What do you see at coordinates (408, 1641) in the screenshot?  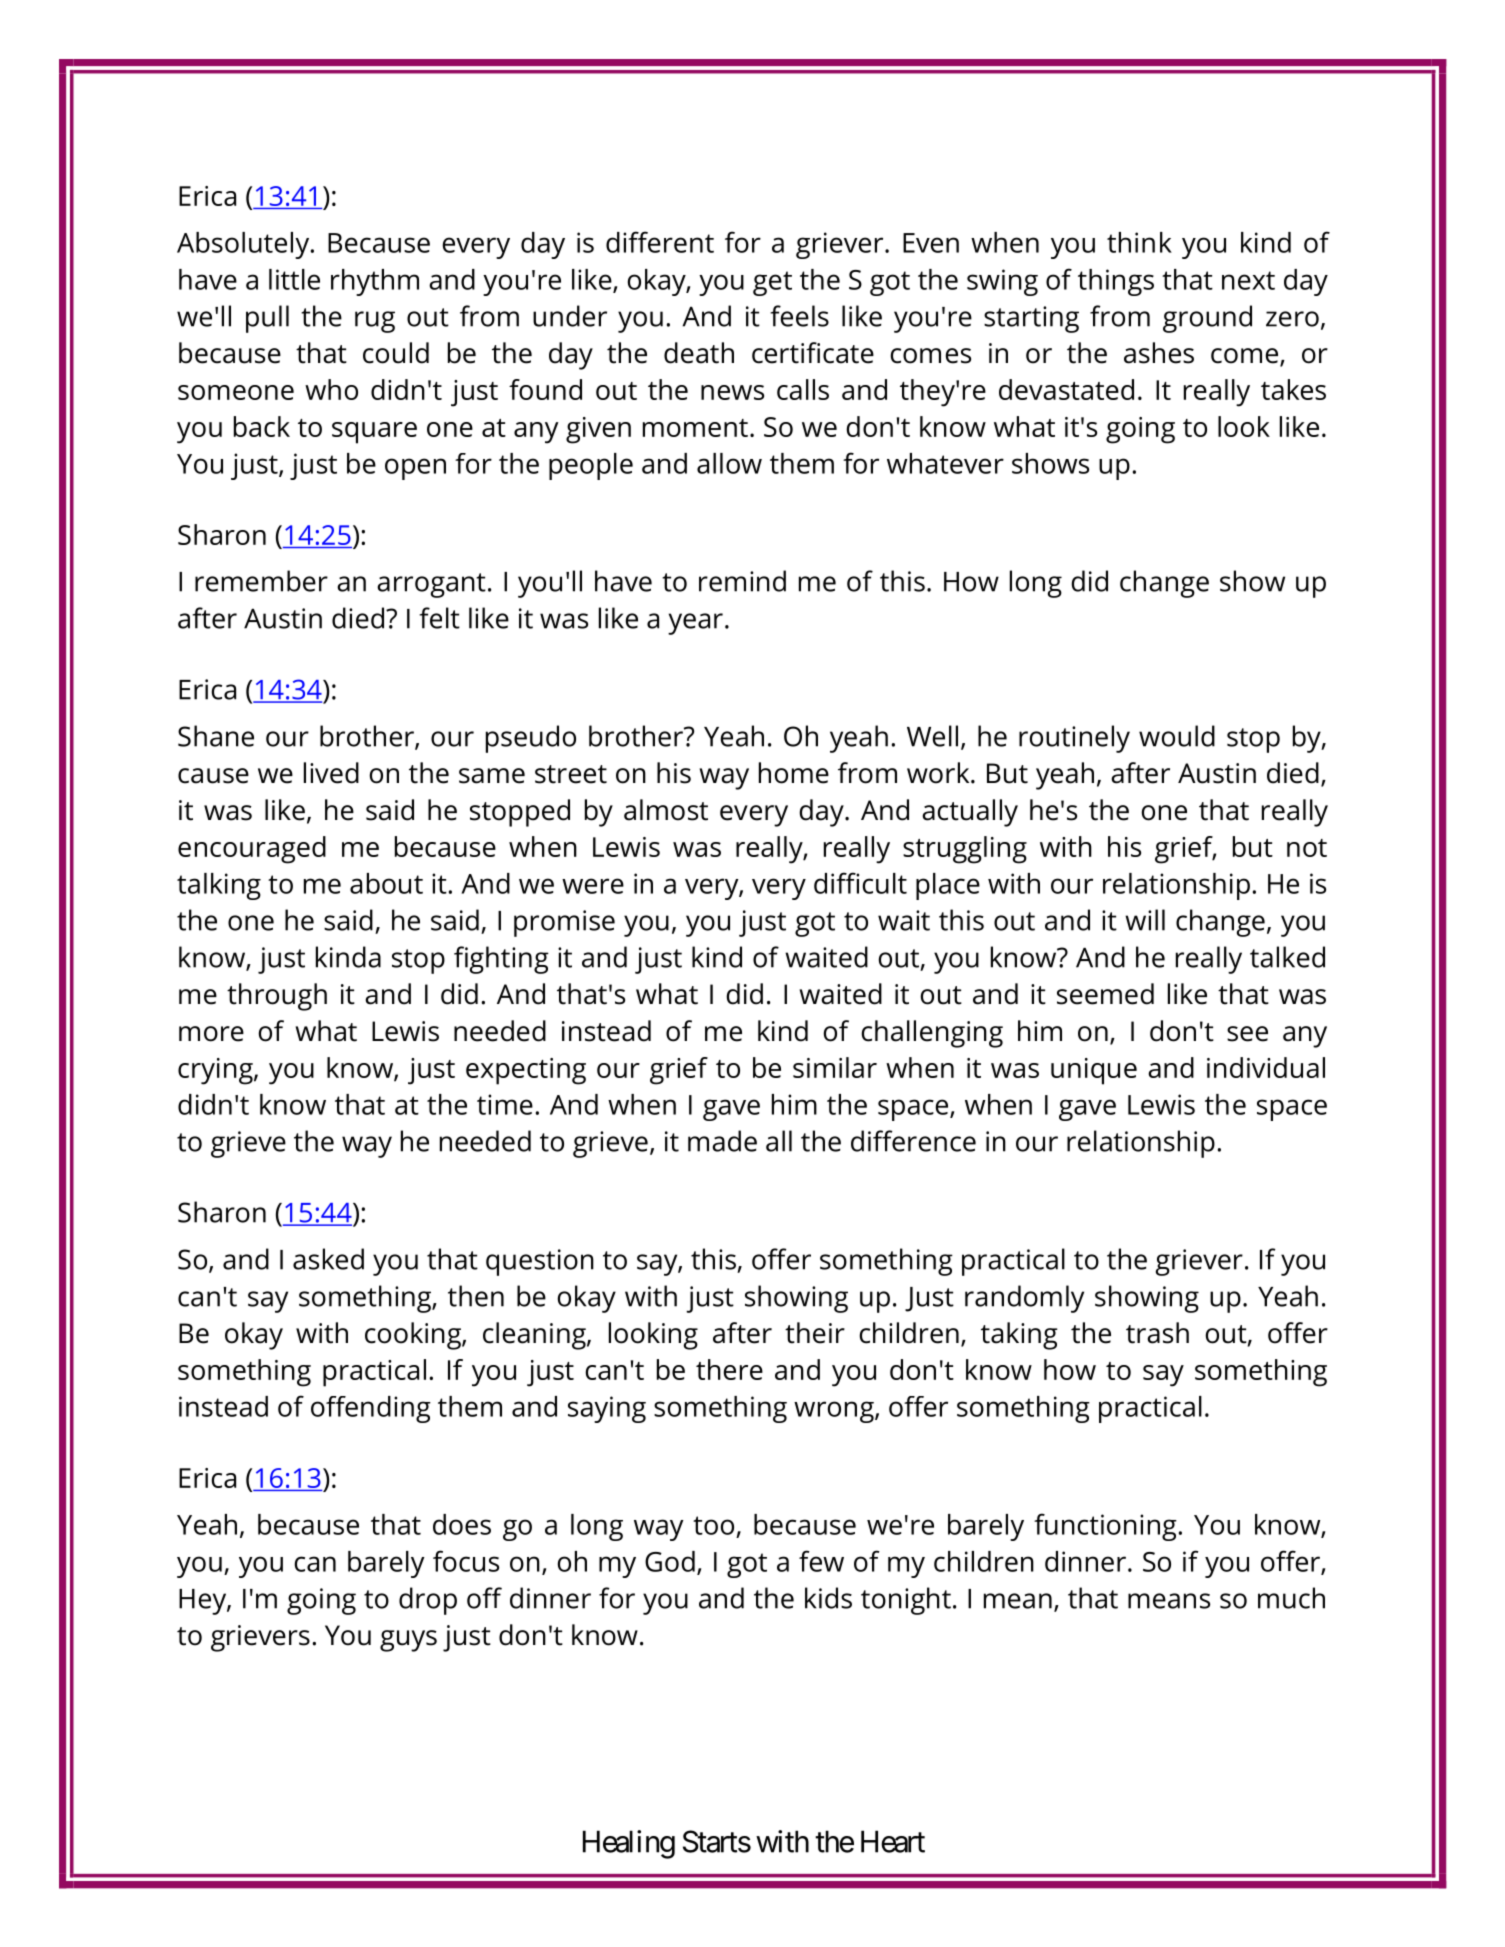 I see `guys` at bounding box center [408, 1641].
